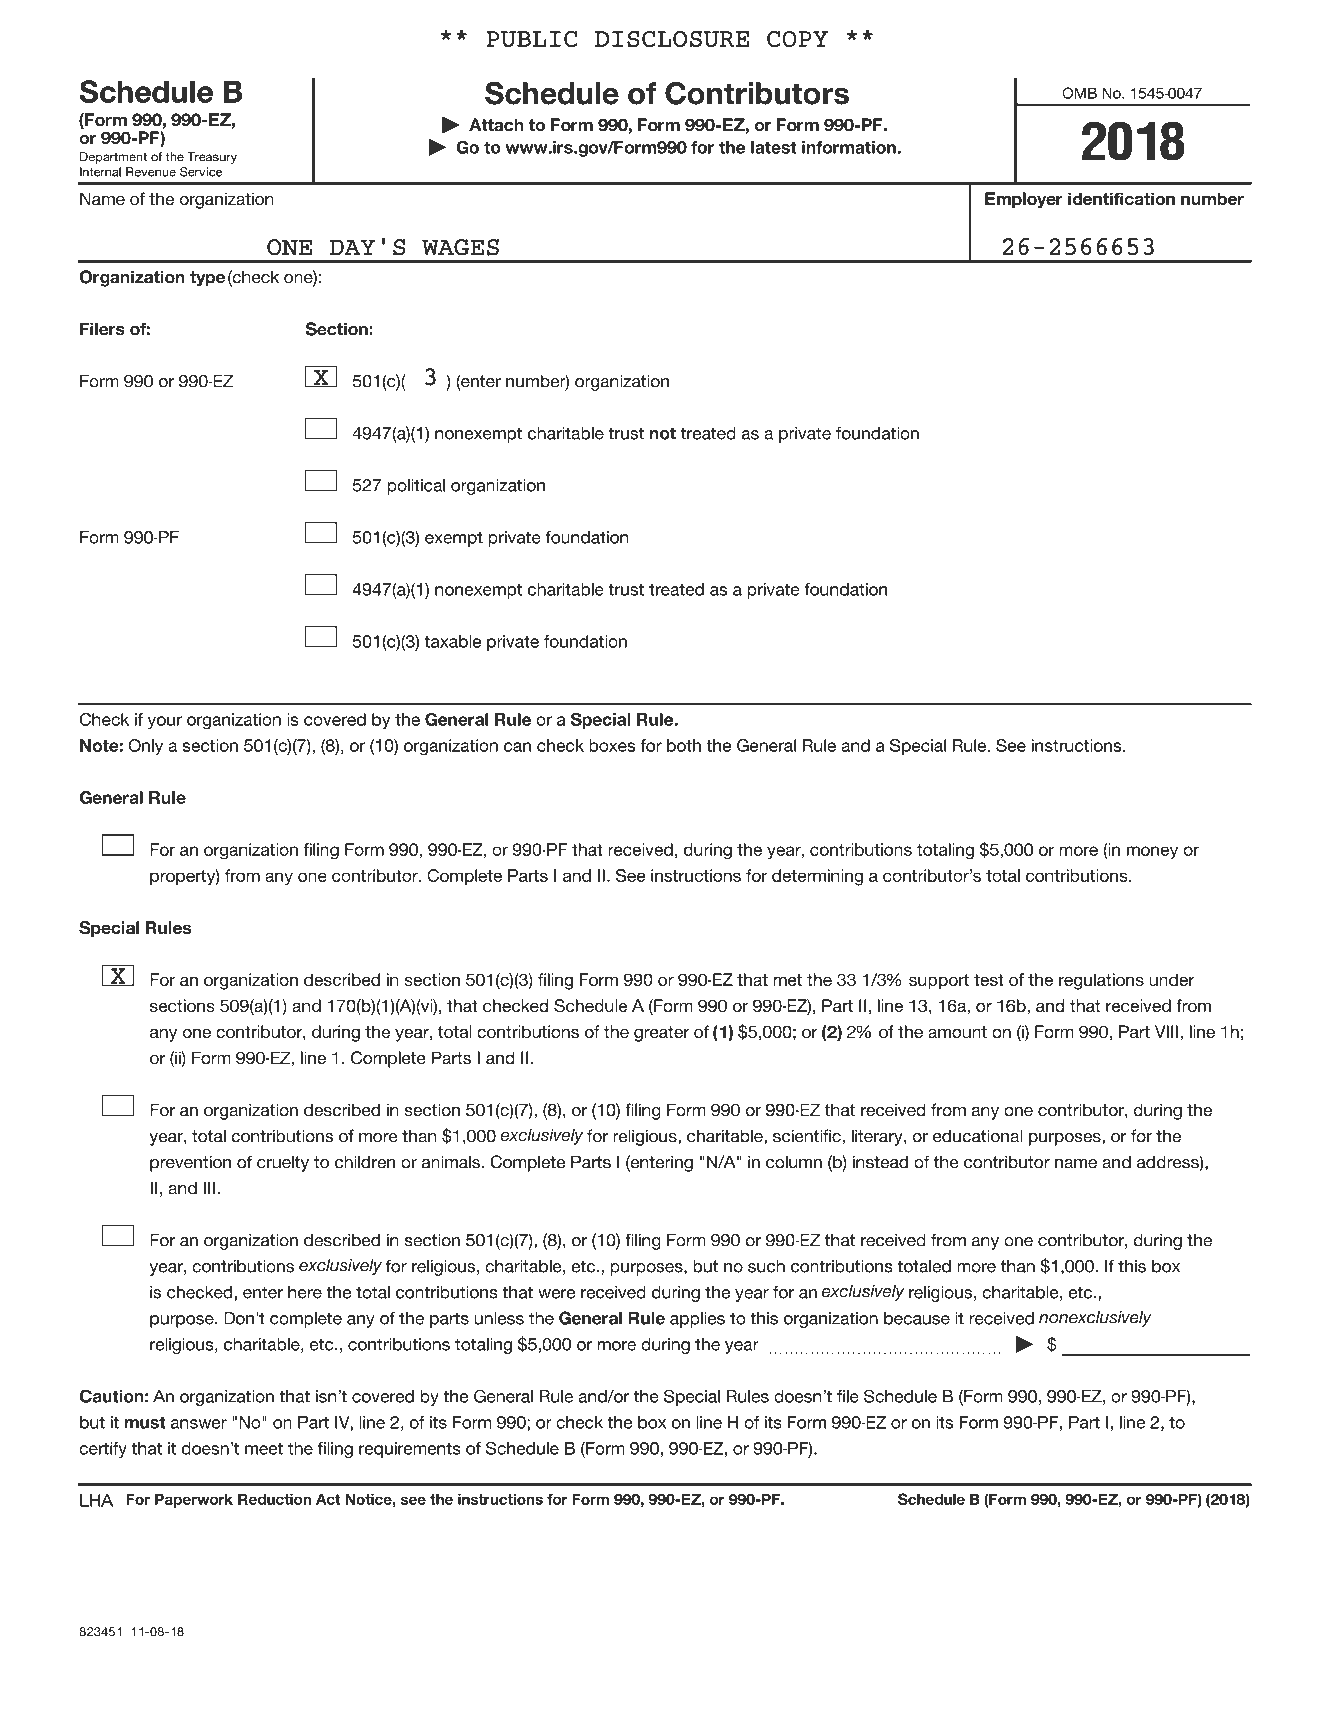 This screenshot has height=1718, width=1327. What do you see at coordinates (788, 980) in the screenshot?
I see `met` at bounding box center [788, 980].
